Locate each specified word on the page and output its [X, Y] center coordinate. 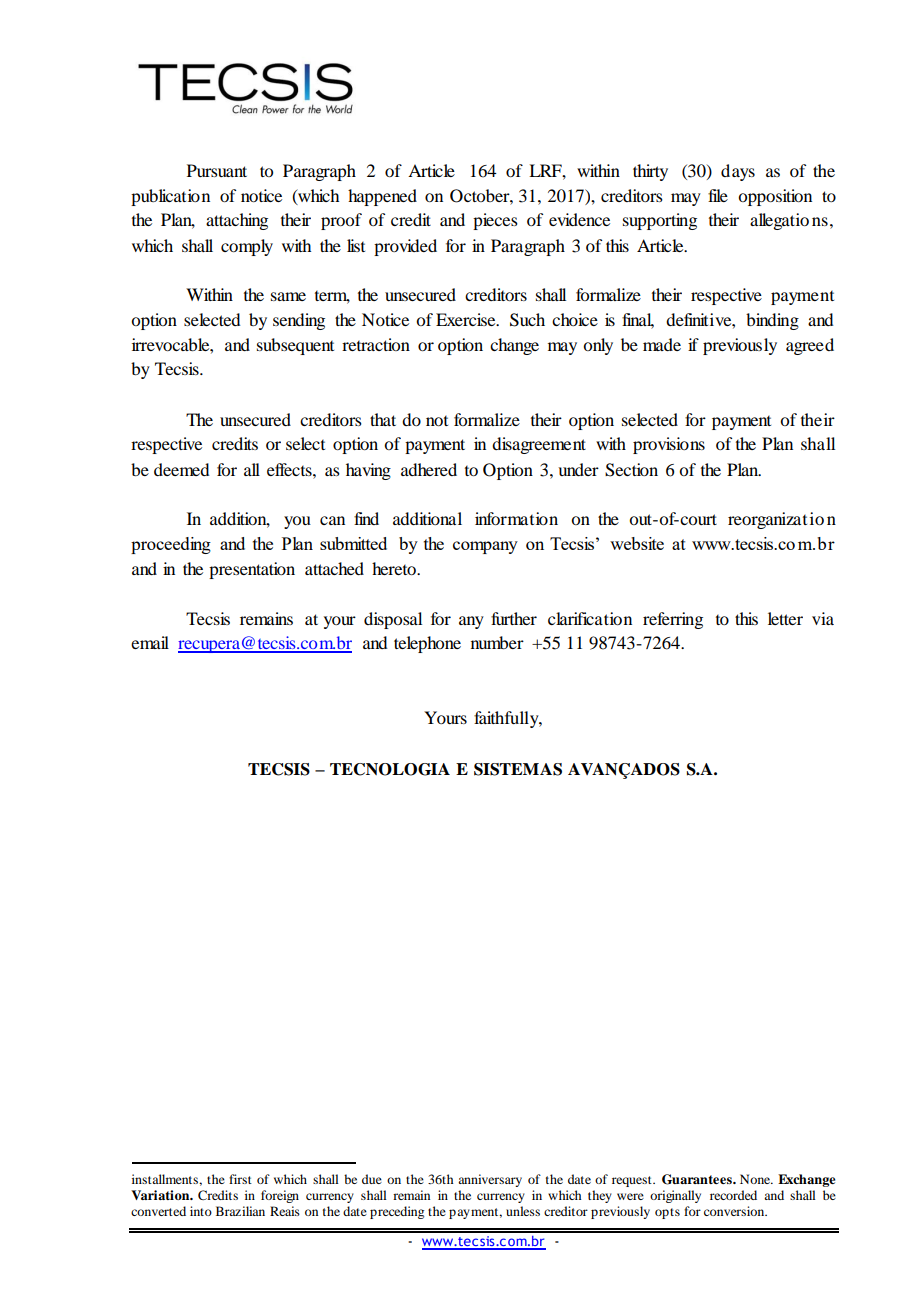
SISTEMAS [518, 769]
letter [785, 618]
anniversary [490, 1180]
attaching [237, 221]
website [637, 543]
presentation [252, 570]
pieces [495, 221]
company [485, 547]
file [718, 195]
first [240, 1179]
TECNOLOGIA [390, 769]
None [756, 1179]
